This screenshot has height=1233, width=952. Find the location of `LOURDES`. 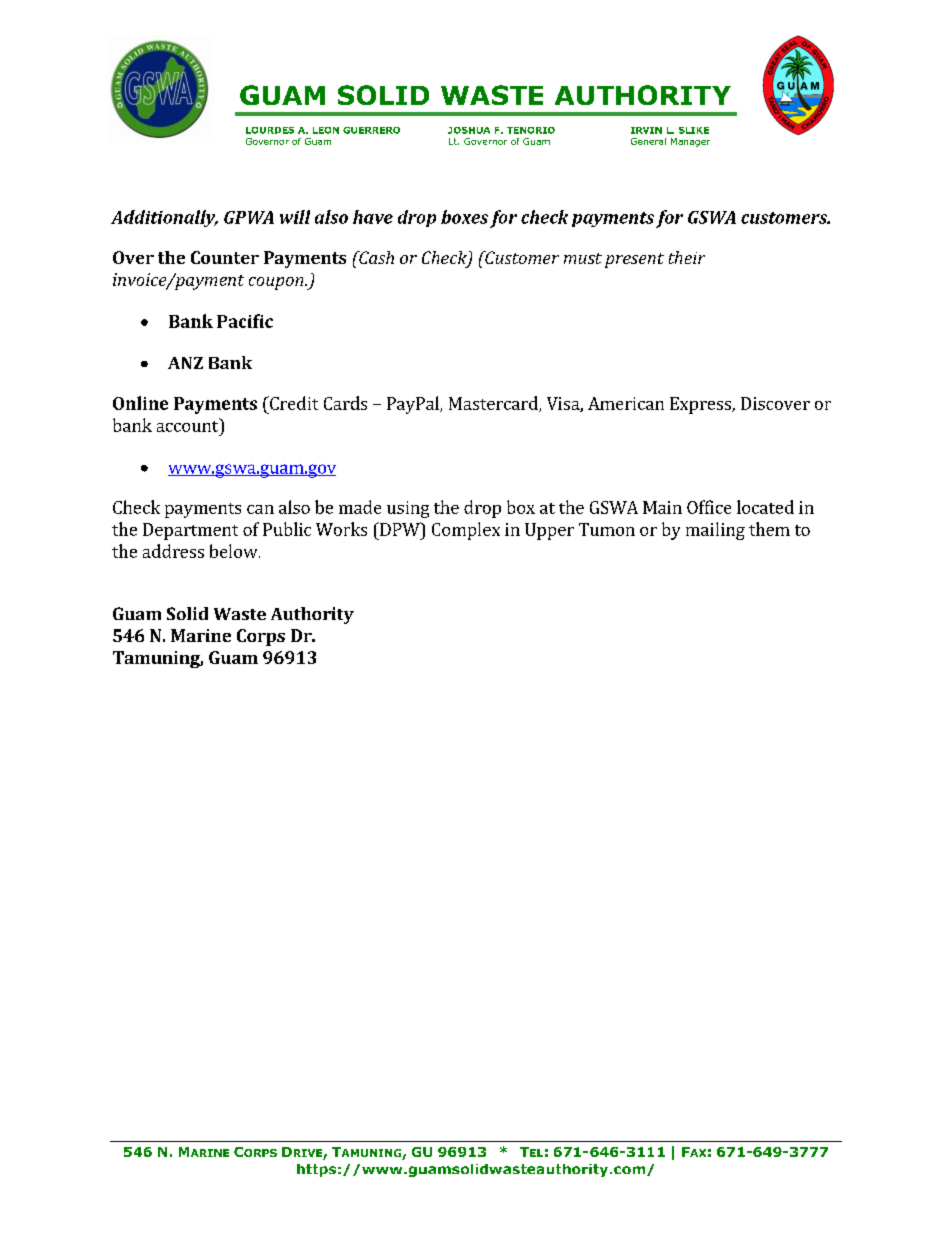

LOURDES is located at coordinates (270, 130).
